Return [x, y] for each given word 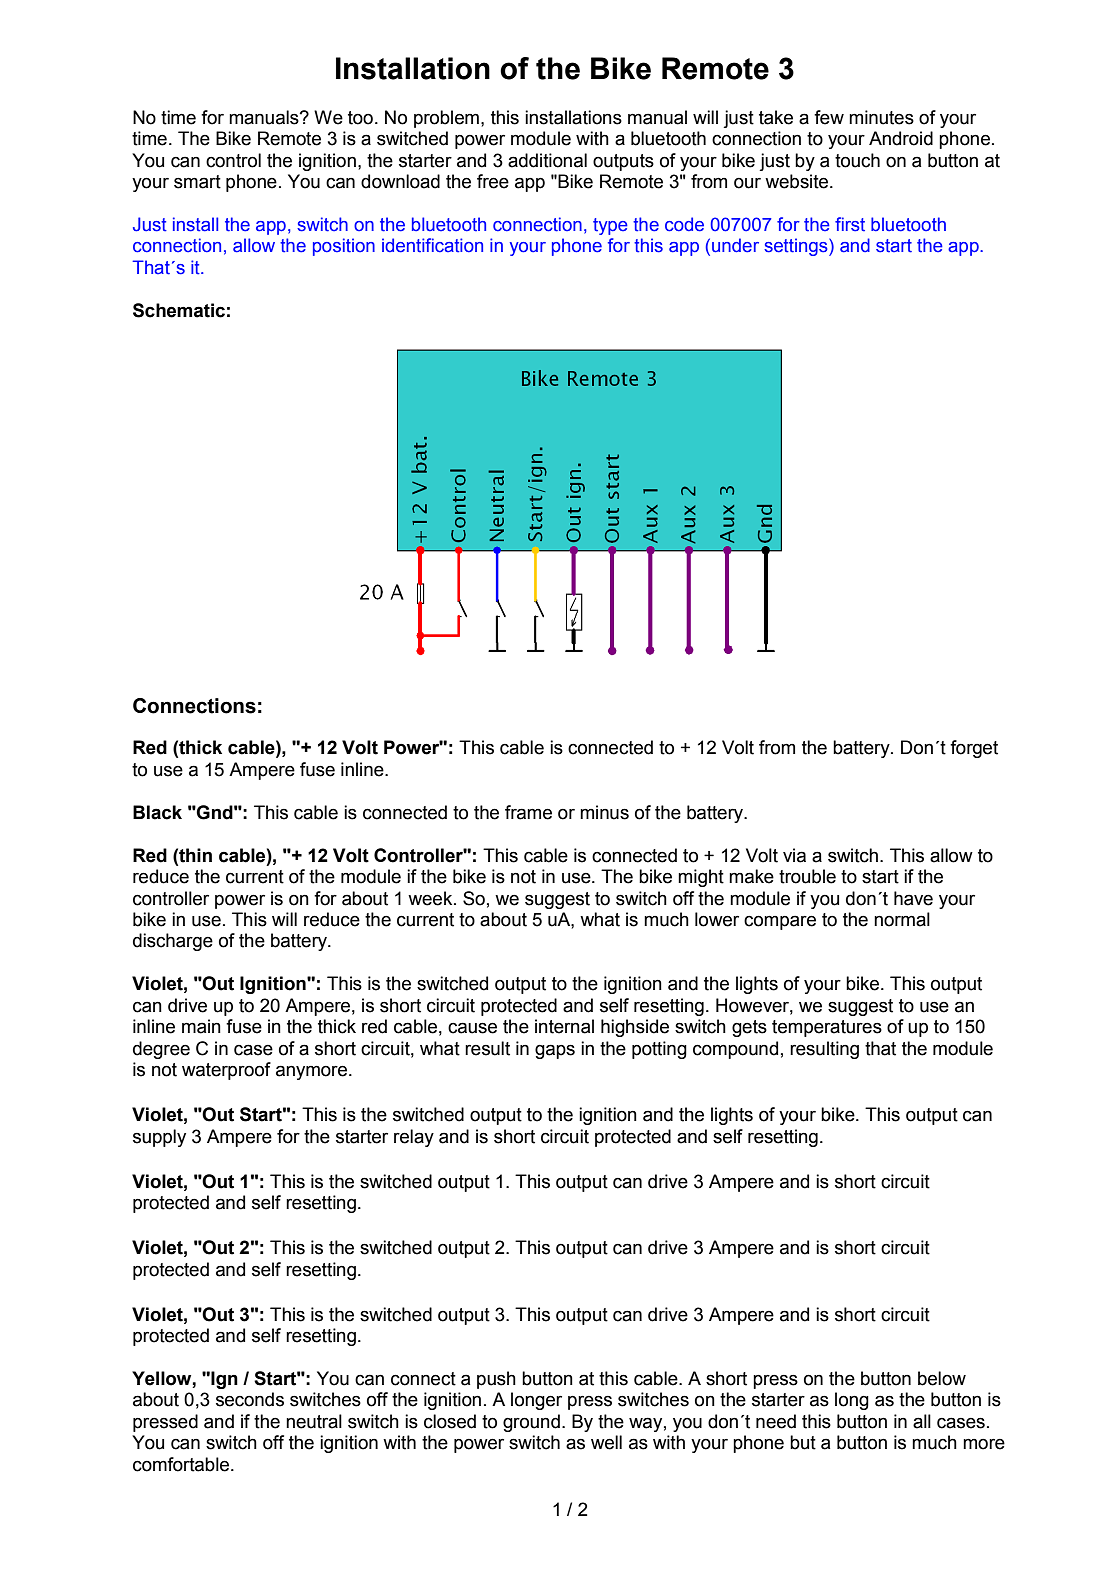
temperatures [827, 1028]
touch [857, 160]
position [344, 247]
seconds [250, 1399]
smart [197, 182]
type [610, 226]
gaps [555, 1051]
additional [547, 160]
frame [528, 812]
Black [157, 812]
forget [974, 749]
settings [797, 247]
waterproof [226, 1071]
